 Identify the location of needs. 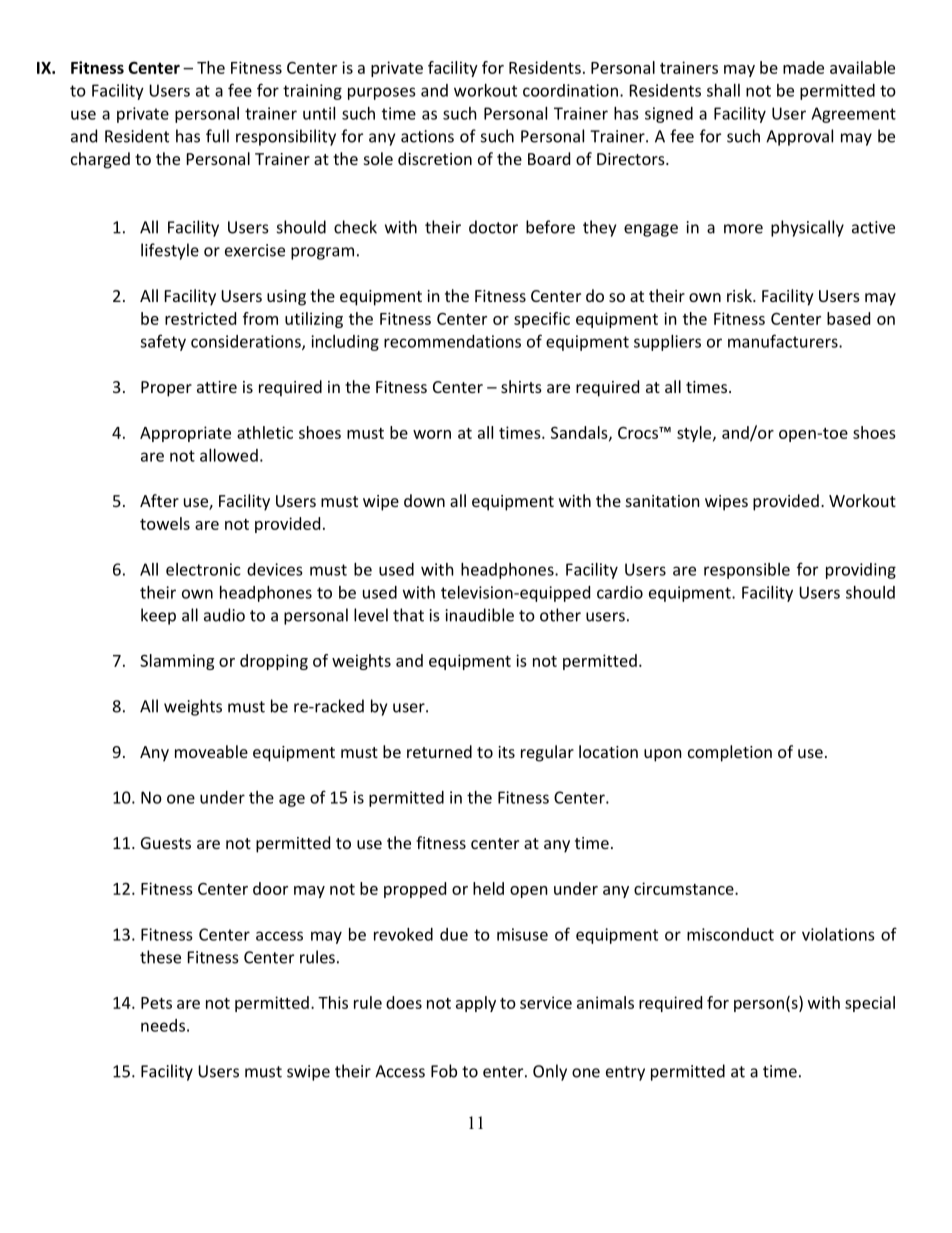
(163, 1025).
